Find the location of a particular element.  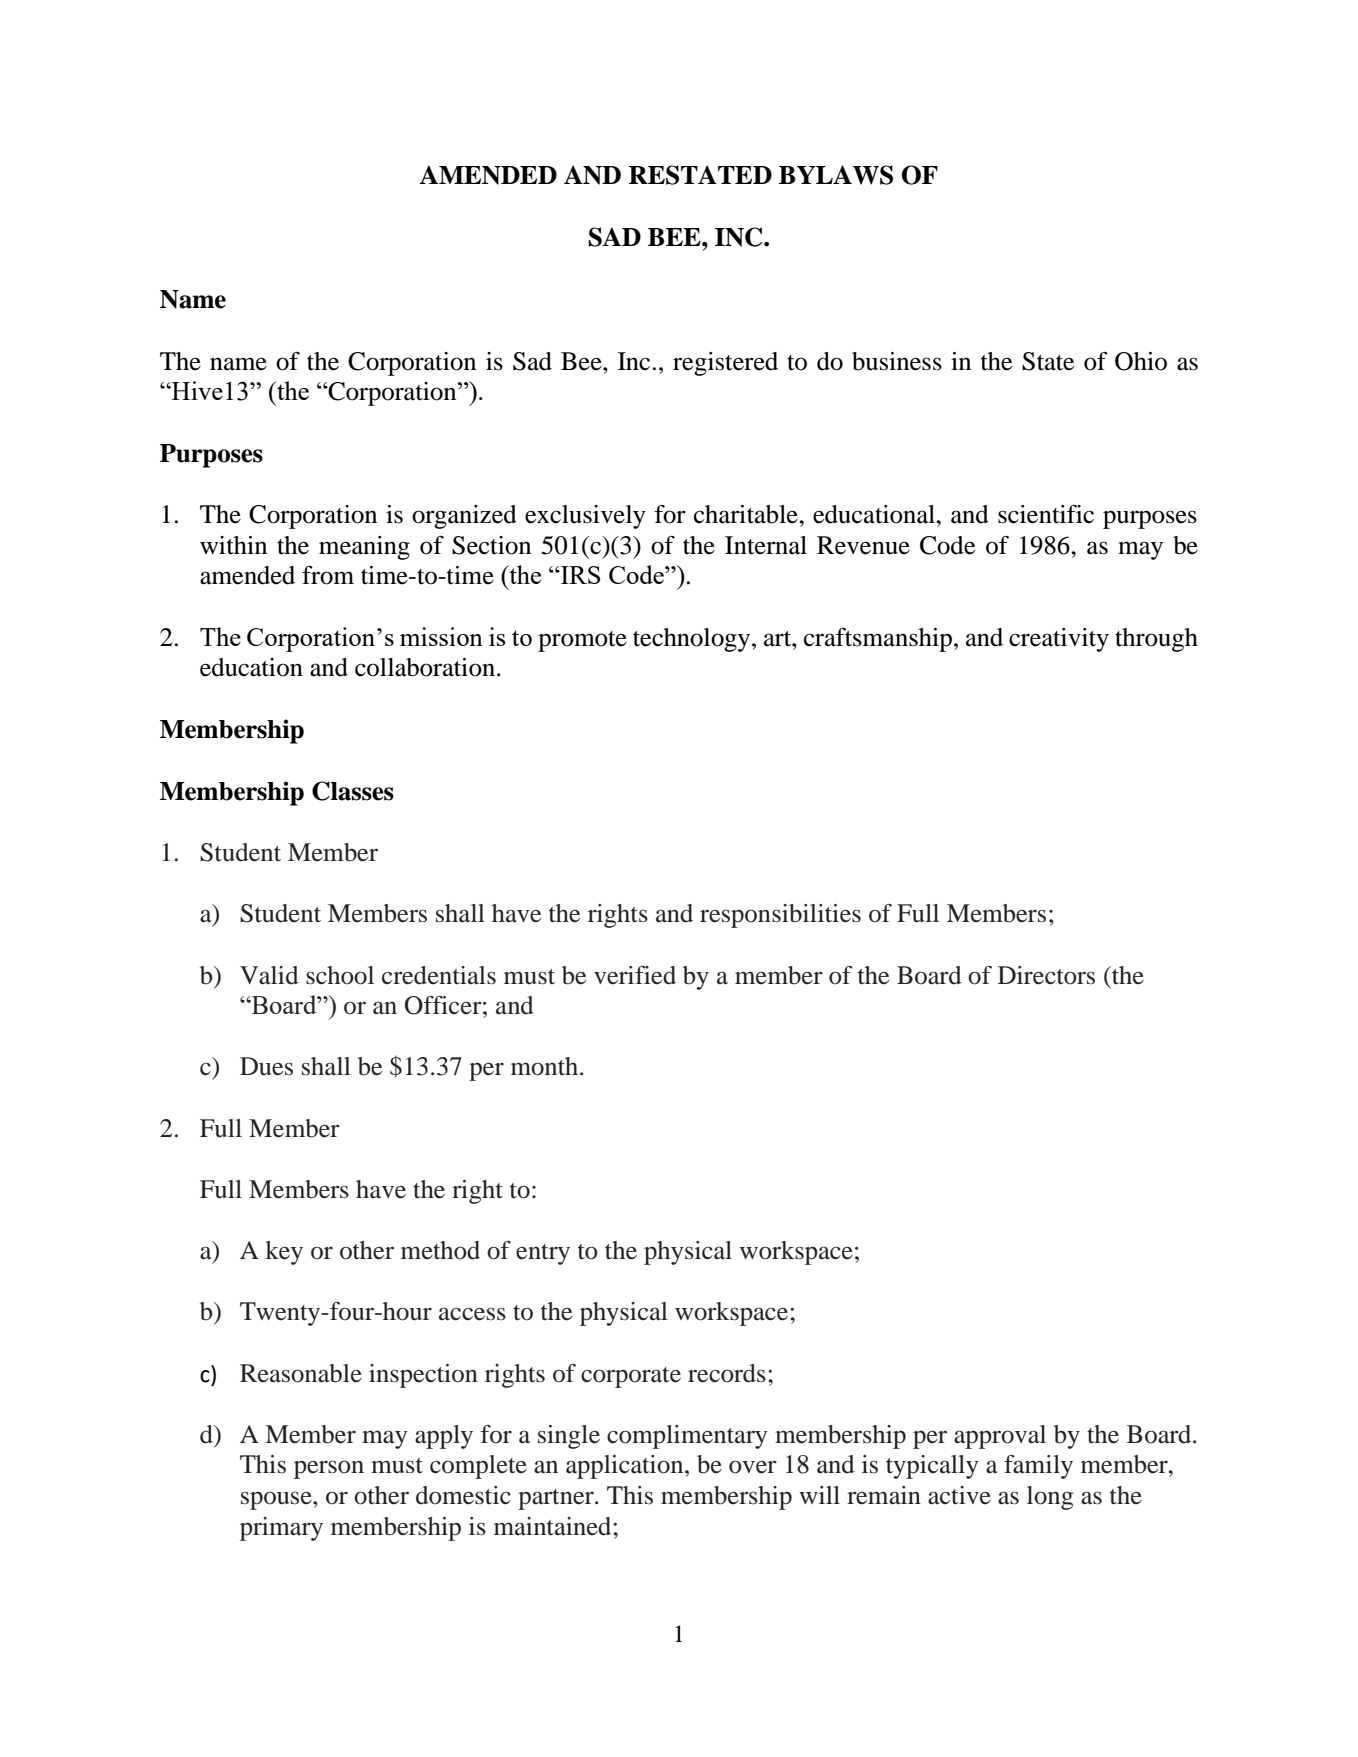

long is located at coordinates (1050, 1498).
